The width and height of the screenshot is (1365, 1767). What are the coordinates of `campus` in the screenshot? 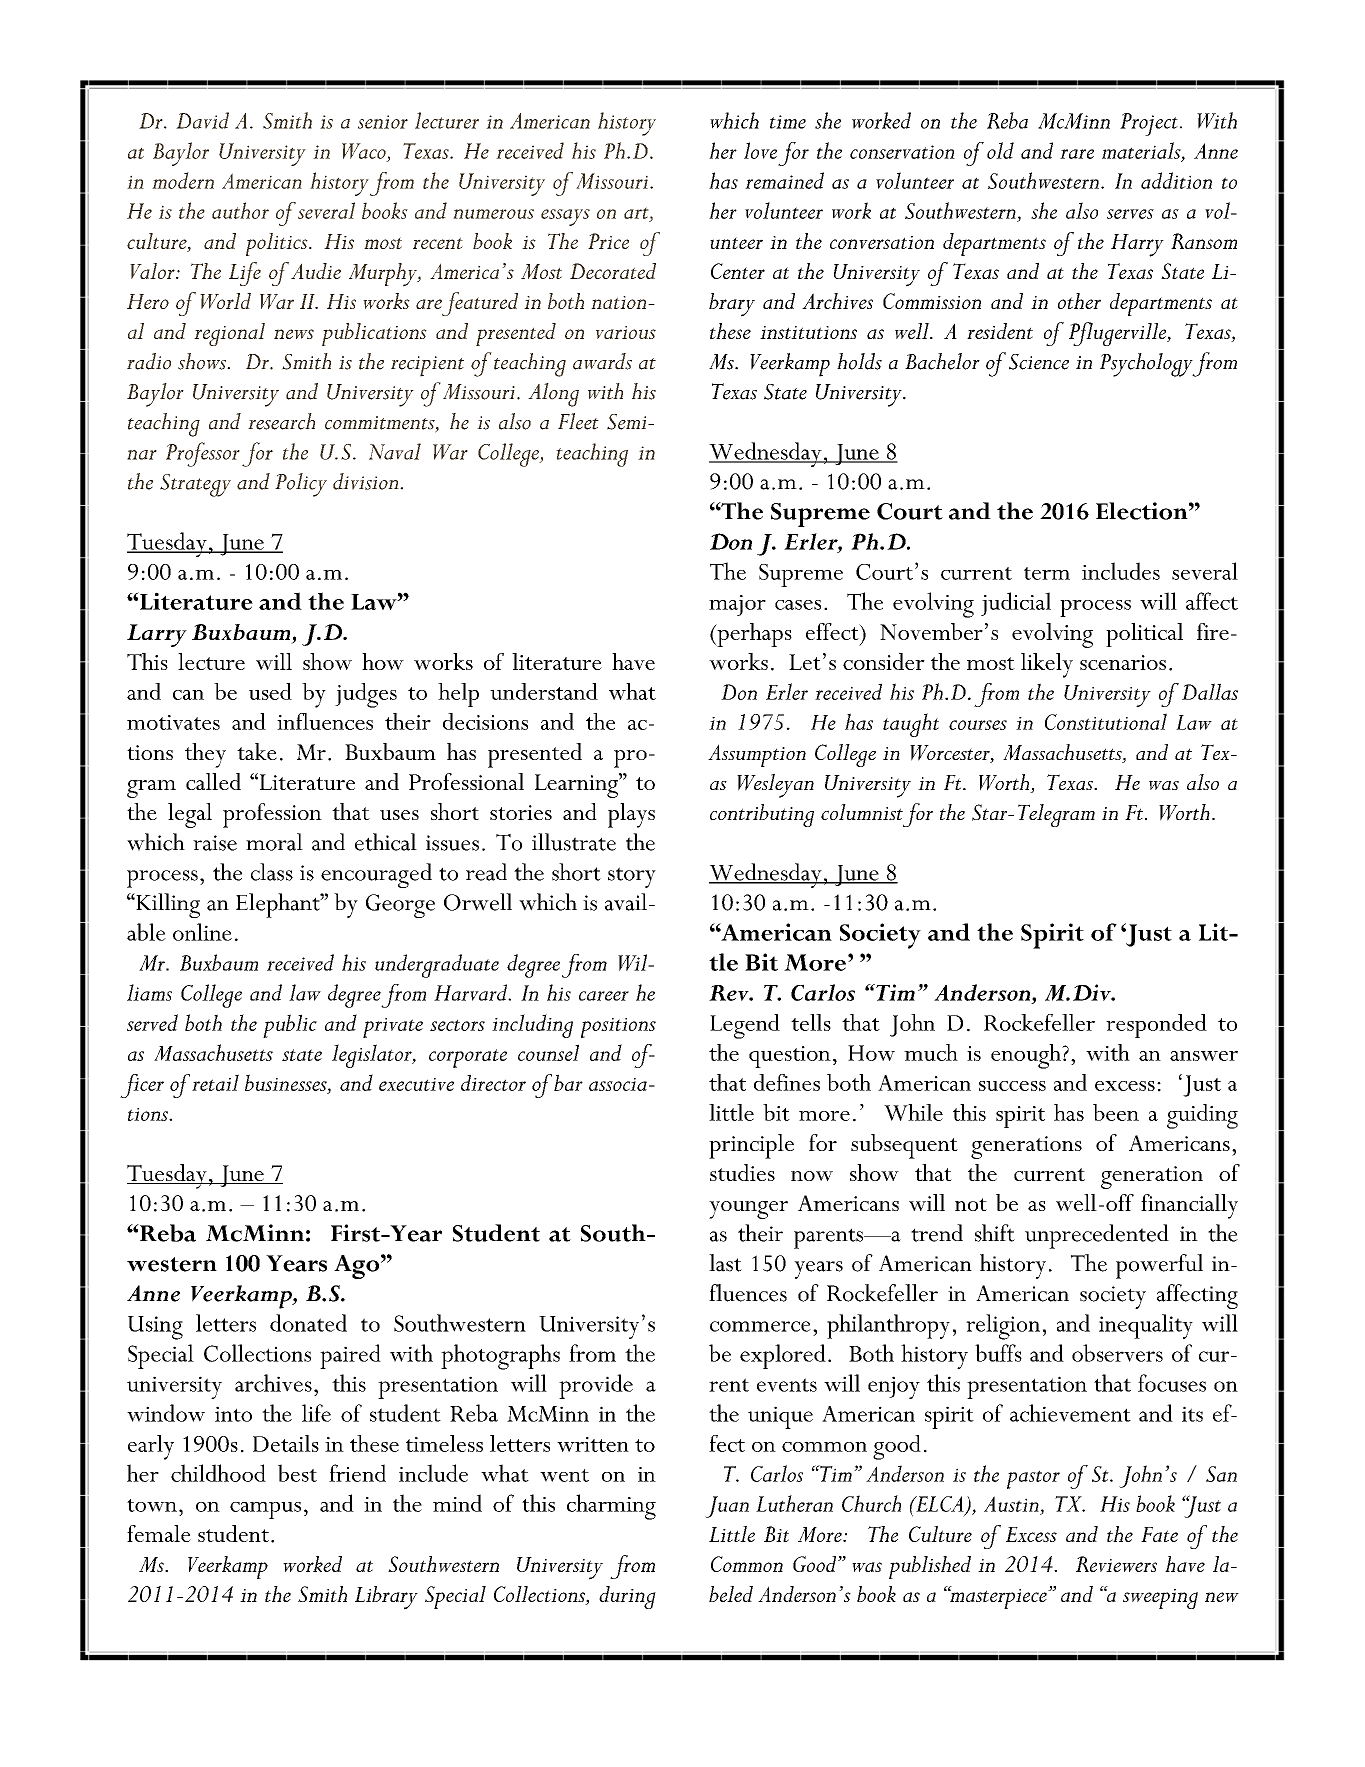 It's located at (265, 1510).
